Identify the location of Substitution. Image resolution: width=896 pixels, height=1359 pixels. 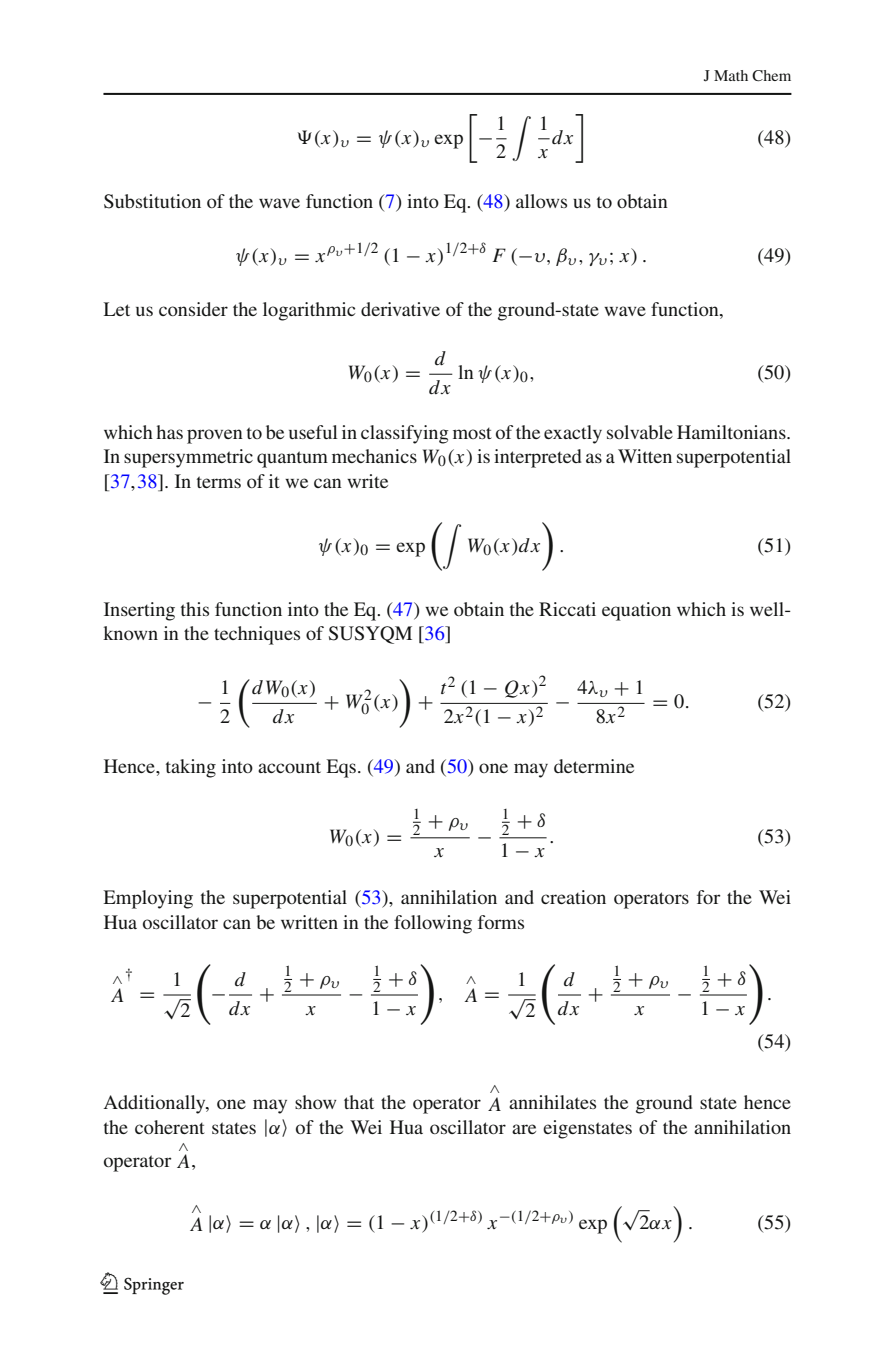
(152, 201).
